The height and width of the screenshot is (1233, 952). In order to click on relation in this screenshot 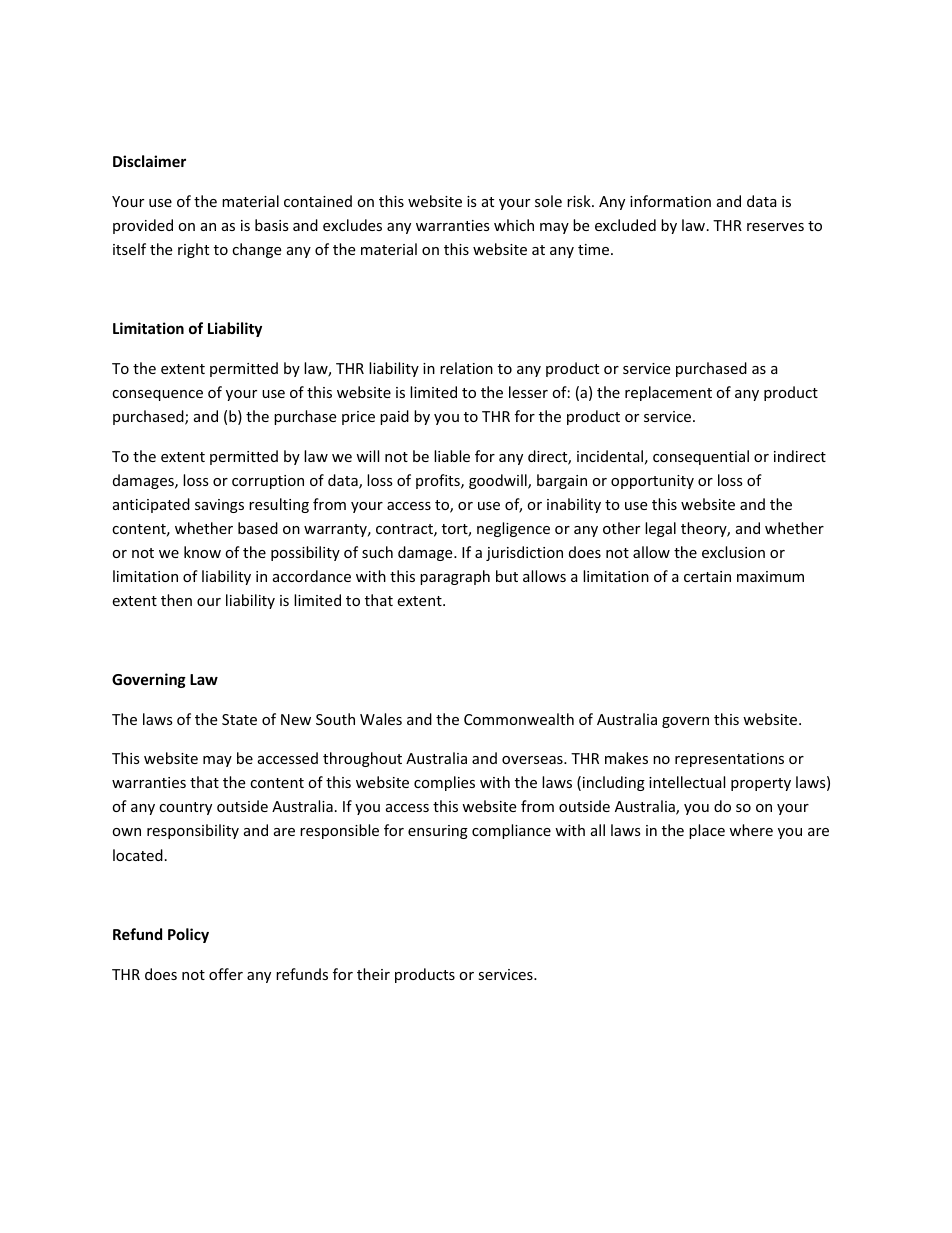, I will do `click(466, 368)`.
